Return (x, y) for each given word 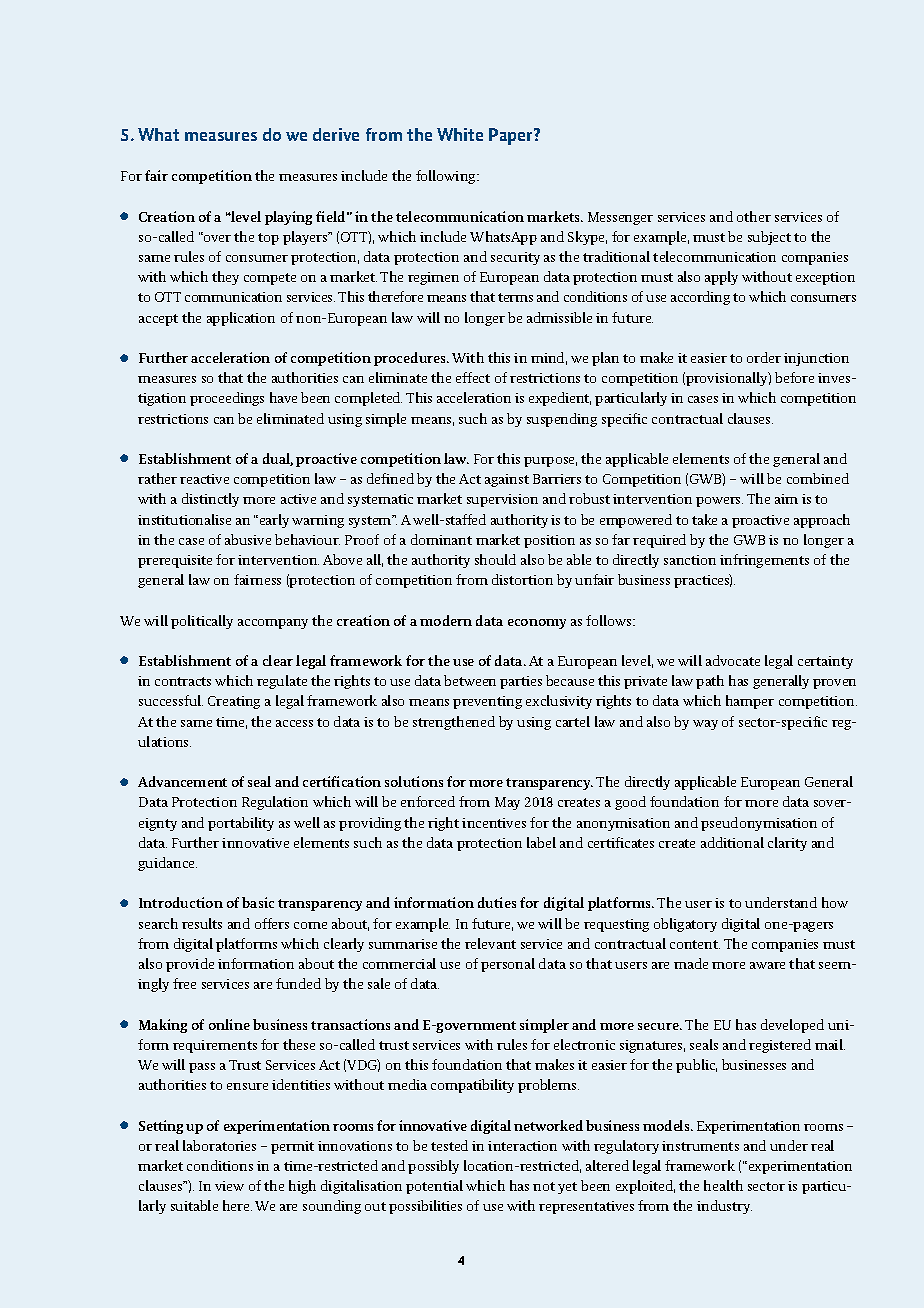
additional (732, 842)
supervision (502, 500)
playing (288, 218)
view (229, 1186)
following (447, 177)
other (754, 216)
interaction (522, 1146)
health (723, 1185)
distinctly (210, 500)
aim (786, 499)
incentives (494, 823)
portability (241, 824)
